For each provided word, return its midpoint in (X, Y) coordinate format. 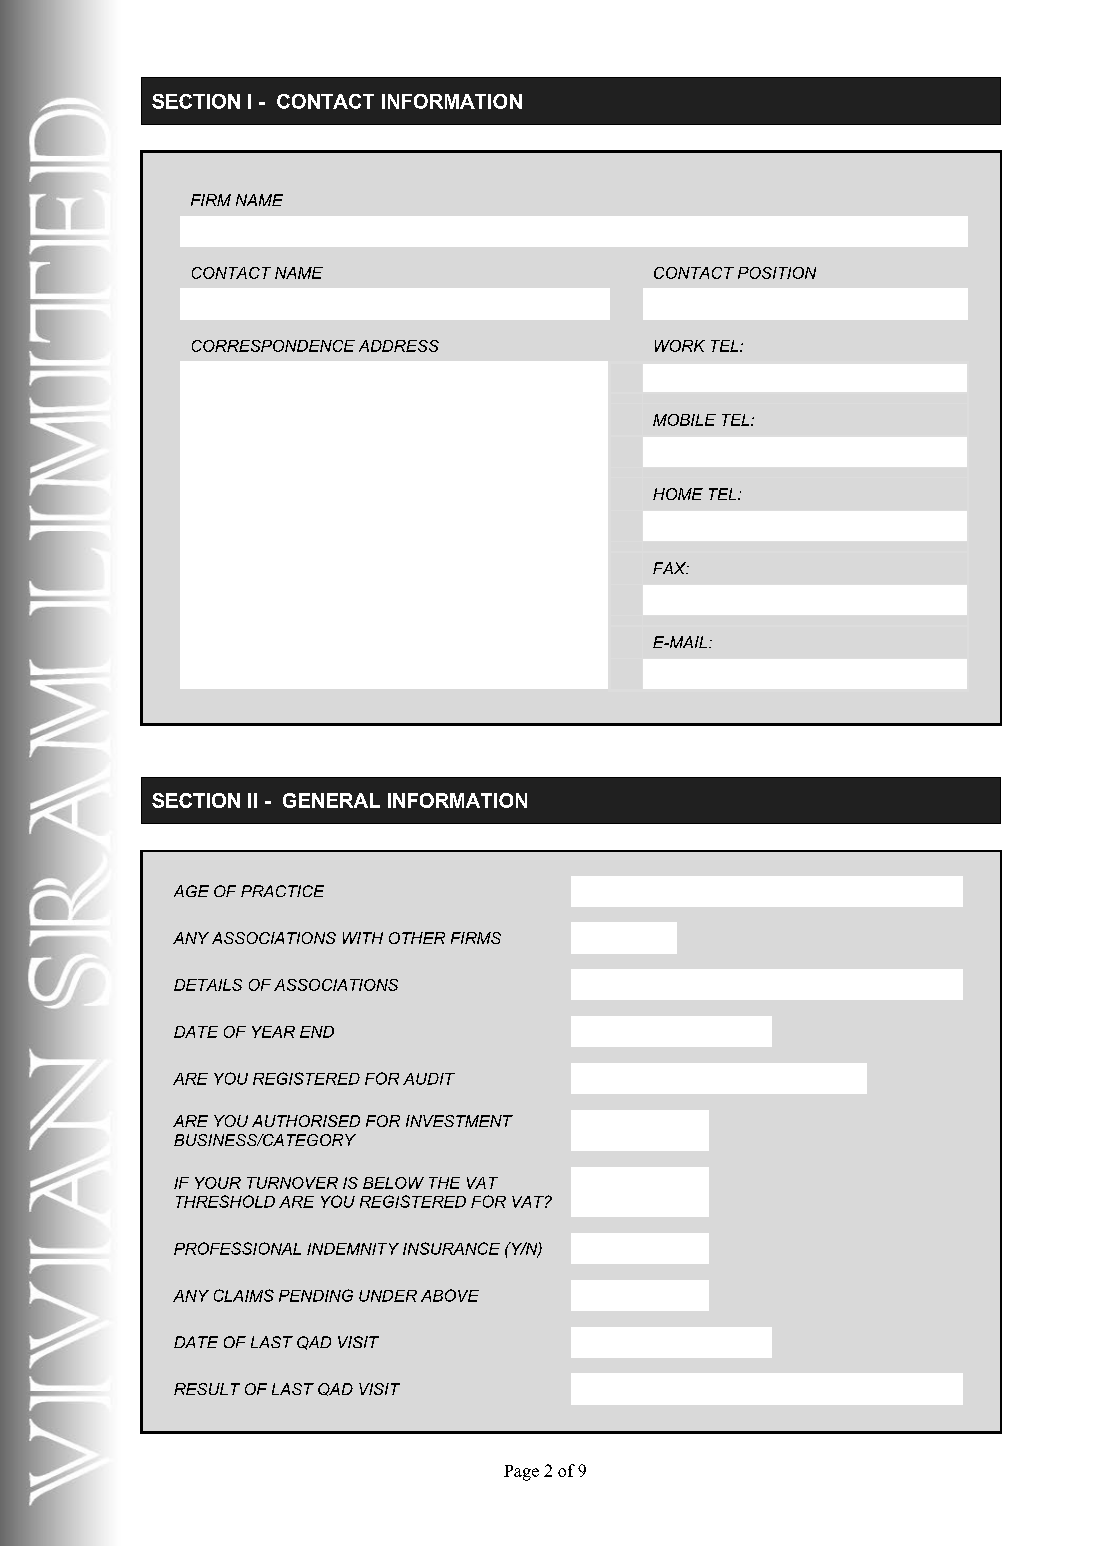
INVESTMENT (459, 1121)
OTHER (417, 938)
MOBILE (684, 420)
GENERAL (331, 800)
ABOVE (450, 1295)
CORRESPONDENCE (273, 346)
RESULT (207, 1389)
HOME (678, 494)
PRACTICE (282, 891)
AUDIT (429, 1079)
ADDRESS (399, 346)
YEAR (273, 1032)
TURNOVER (292, 1183)
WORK (680, 346)
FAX (671, 568)
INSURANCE (451, 1248)
